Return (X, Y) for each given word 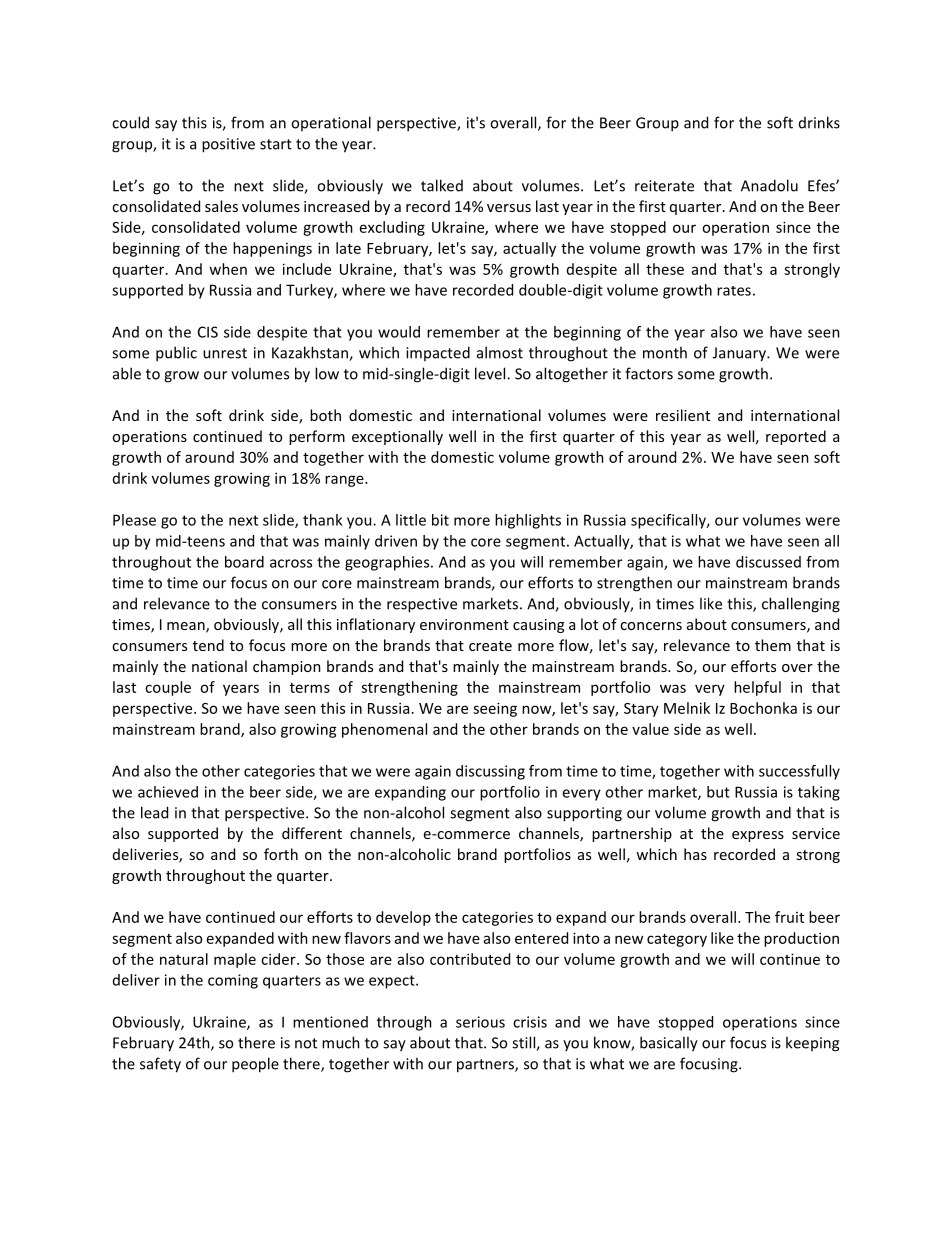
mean (187, 627)
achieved (168, 792)
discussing (490, 772)
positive (228, 145)
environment (464, 624)
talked (442, 185)
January (740, 354)
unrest (225, 353)
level (491, 373)
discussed (768, 562)
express (758, 836)
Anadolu (769, 185)
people (255, 1065)
